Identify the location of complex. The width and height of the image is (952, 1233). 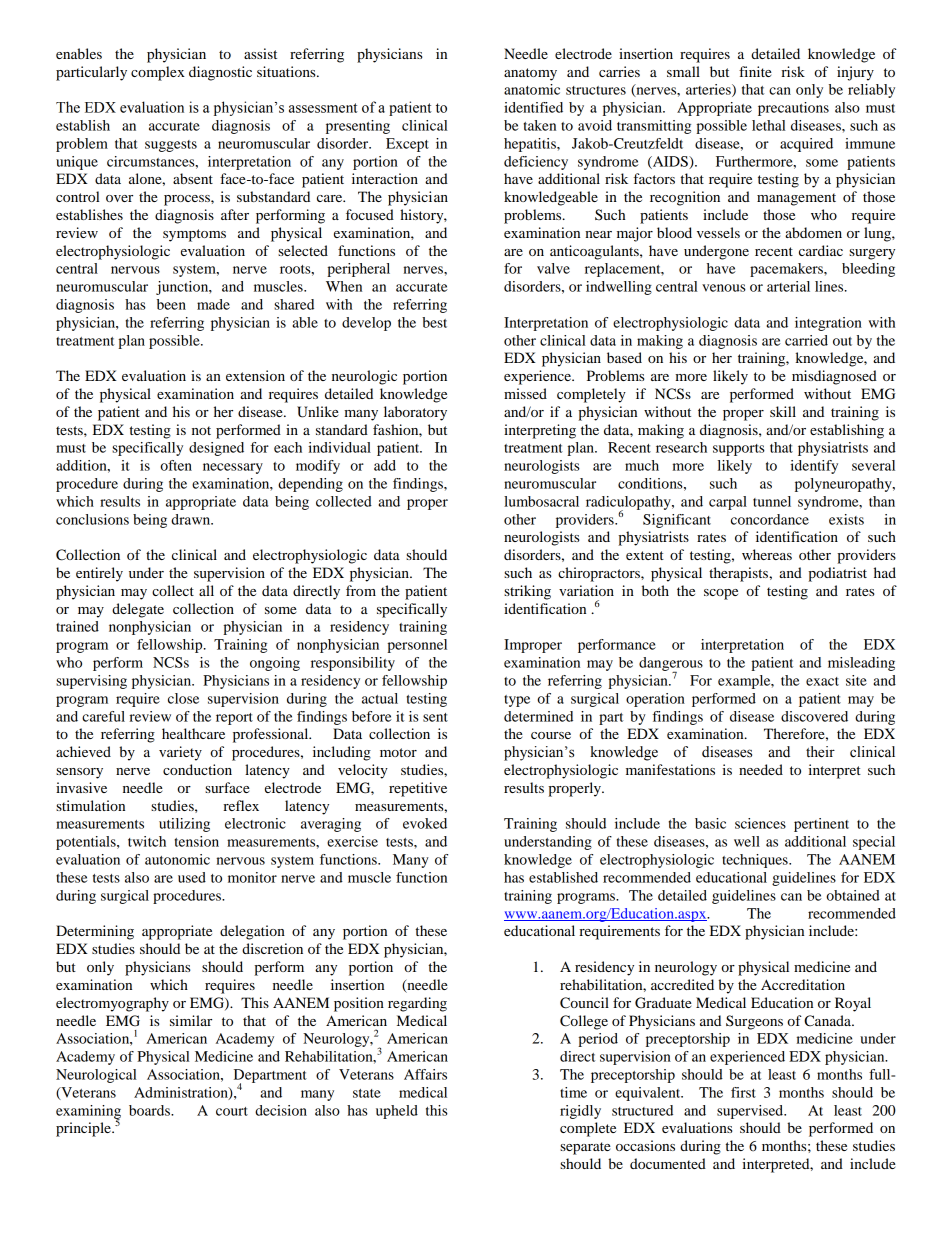
(158, 73).
